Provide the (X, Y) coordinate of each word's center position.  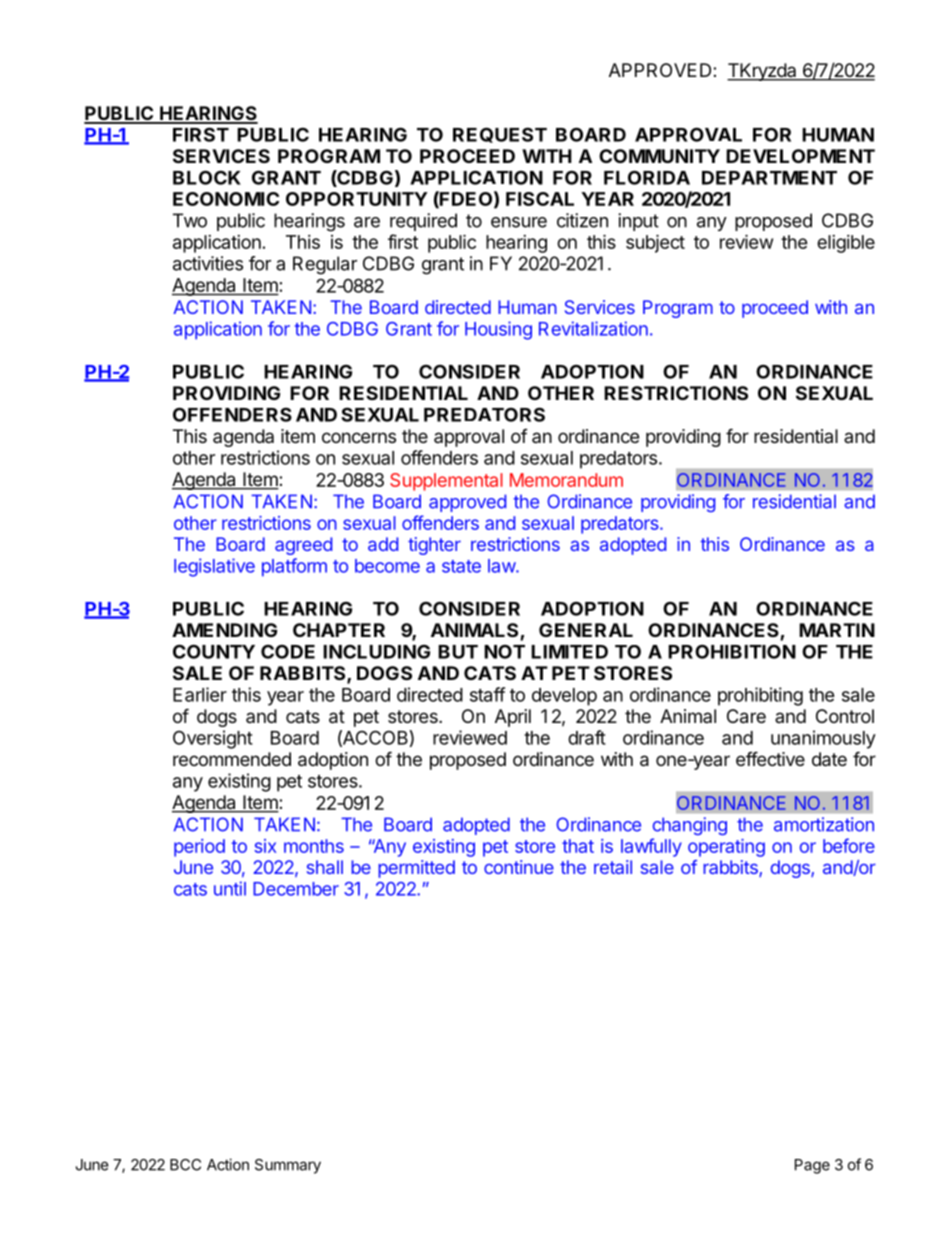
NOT (504, 651)
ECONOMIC (226, 199)
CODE (288, 651)
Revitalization (593, 328)
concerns (359, 437)
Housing (498, 330)
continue (519, 867)
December (296, 889)
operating (726, 848)
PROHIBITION (732, 651)
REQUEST (500, 135)
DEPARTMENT (769, 178)
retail (613, 867)
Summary (288, 1166)
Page (812, 1166)
